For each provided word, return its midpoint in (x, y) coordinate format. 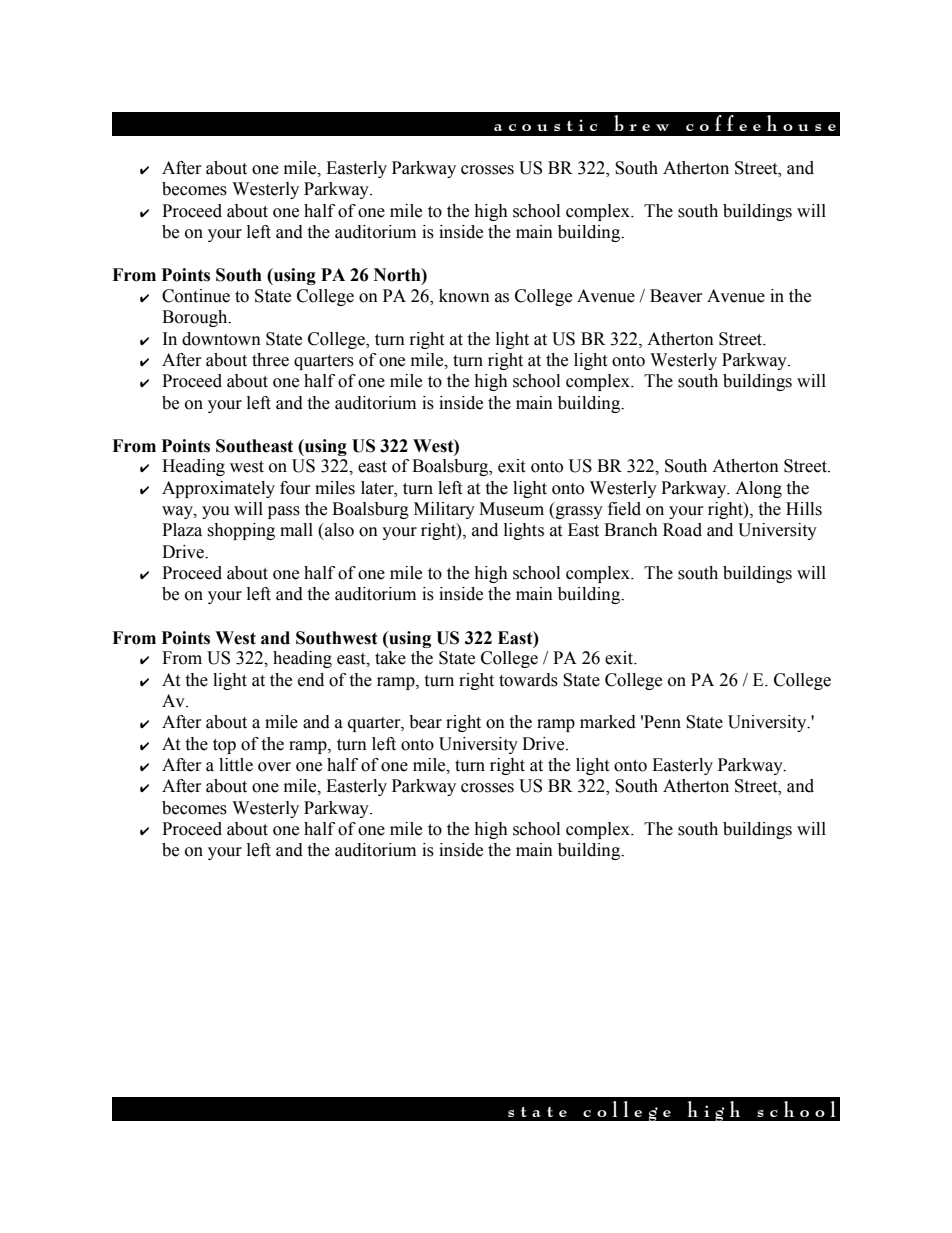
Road (682, 530)
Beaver (676, 296)
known (464, 296)
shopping (241, 531)
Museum (511, 509)
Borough (196, 318)
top (224, 746)
